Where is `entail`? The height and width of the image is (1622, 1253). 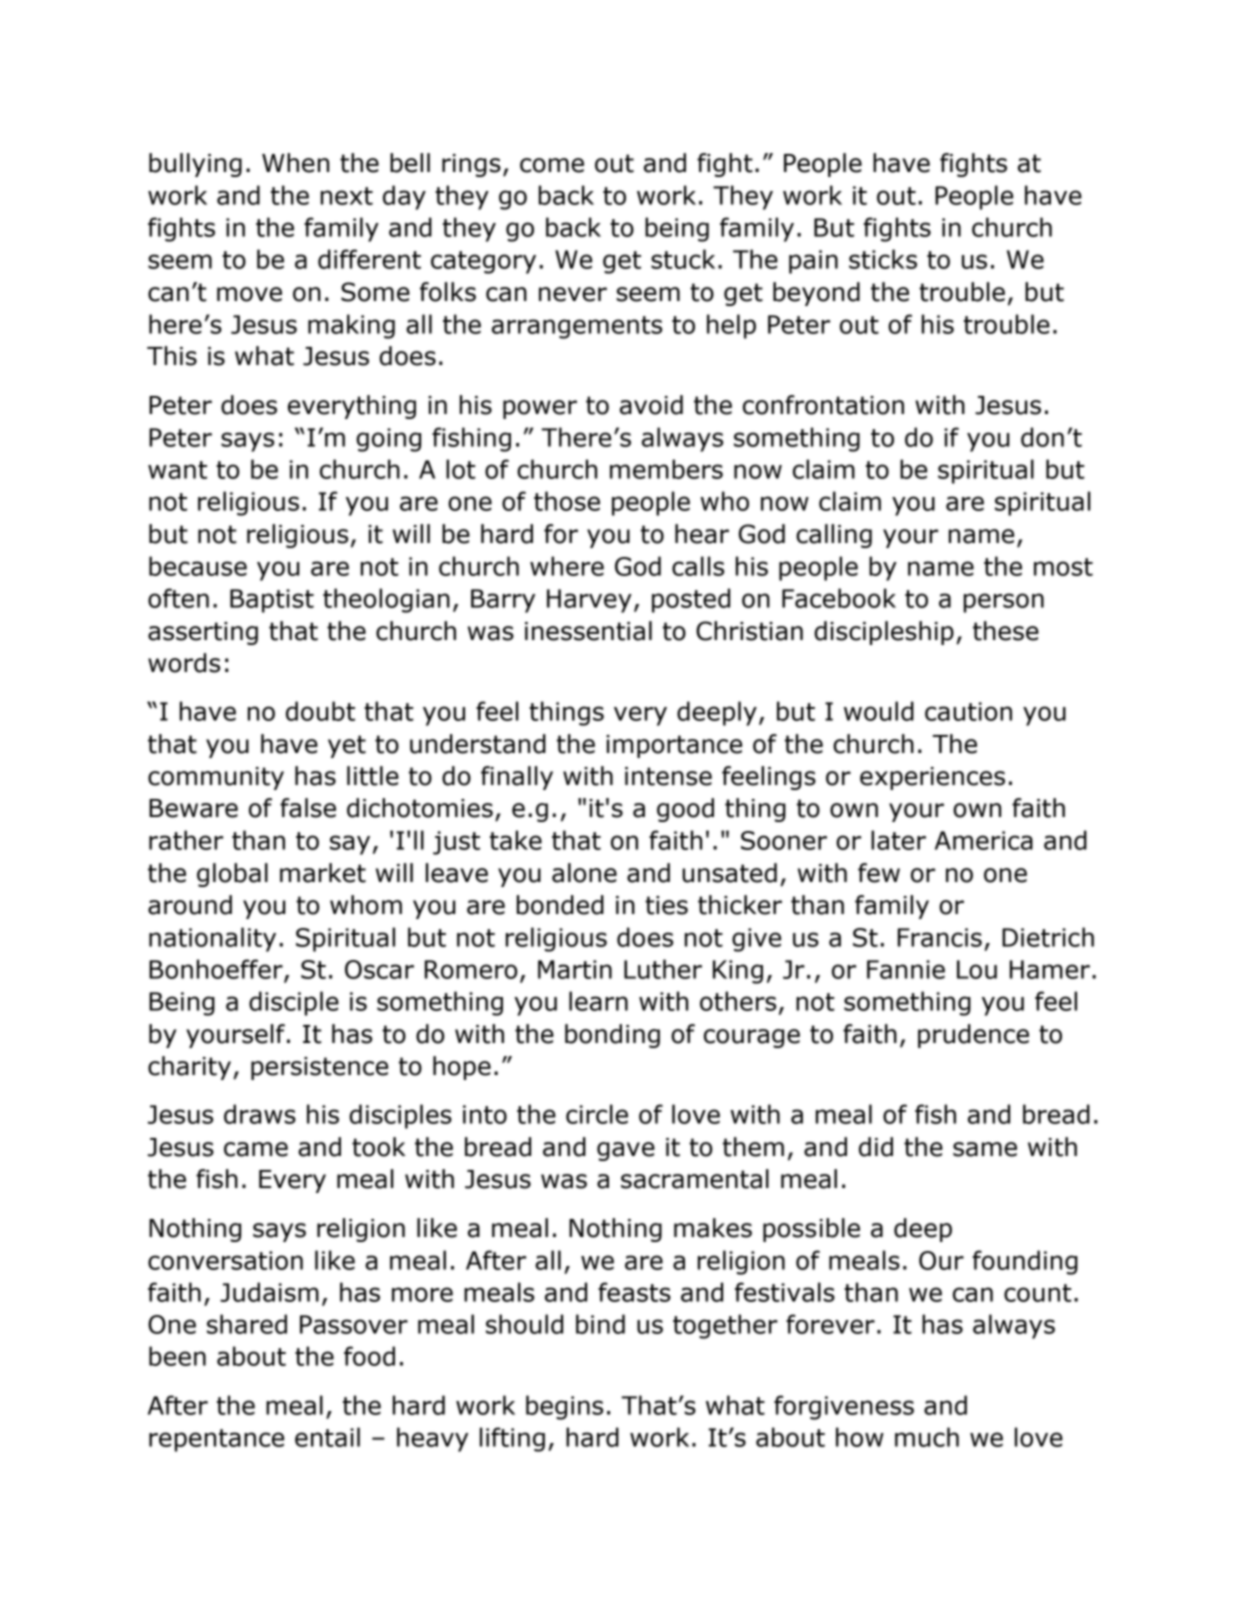 entail is located at coordinates (327, 1437).
